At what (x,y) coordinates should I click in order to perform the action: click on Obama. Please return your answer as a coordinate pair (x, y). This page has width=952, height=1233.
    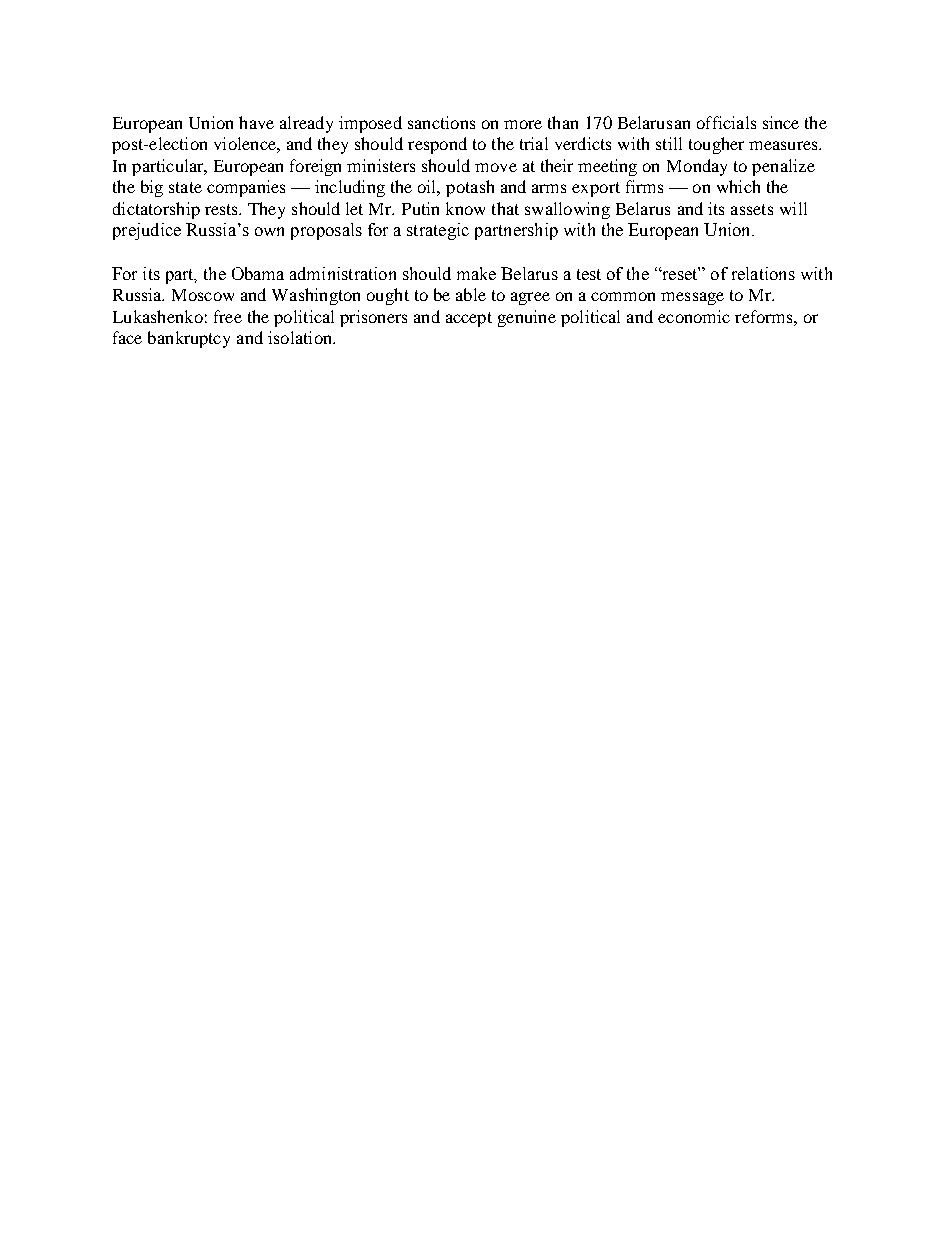
    Looking at the image, I should click on (258, 273).
